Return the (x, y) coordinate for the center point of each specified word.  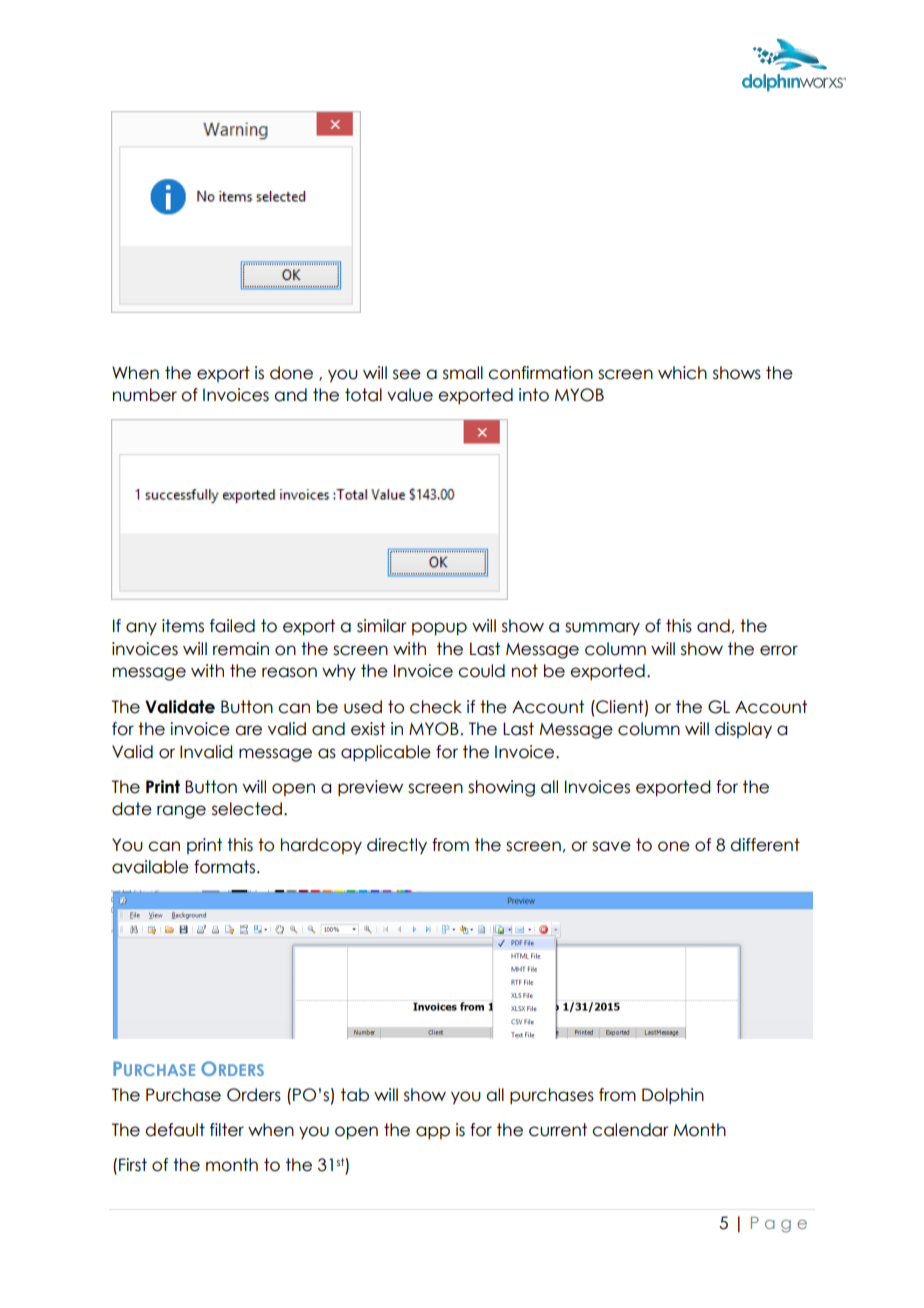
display (743, 730)
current (558, 1130)
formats (226, 867)
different (765, 845)
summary (602, 629)
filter (227, 1130)
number (145, 395)
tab (355, 1095)
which (682, 373)
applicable (386, 753)
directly (397, 846)
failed (232, 626)
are (248, 730)
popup (439, 629)
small (463, 373)
